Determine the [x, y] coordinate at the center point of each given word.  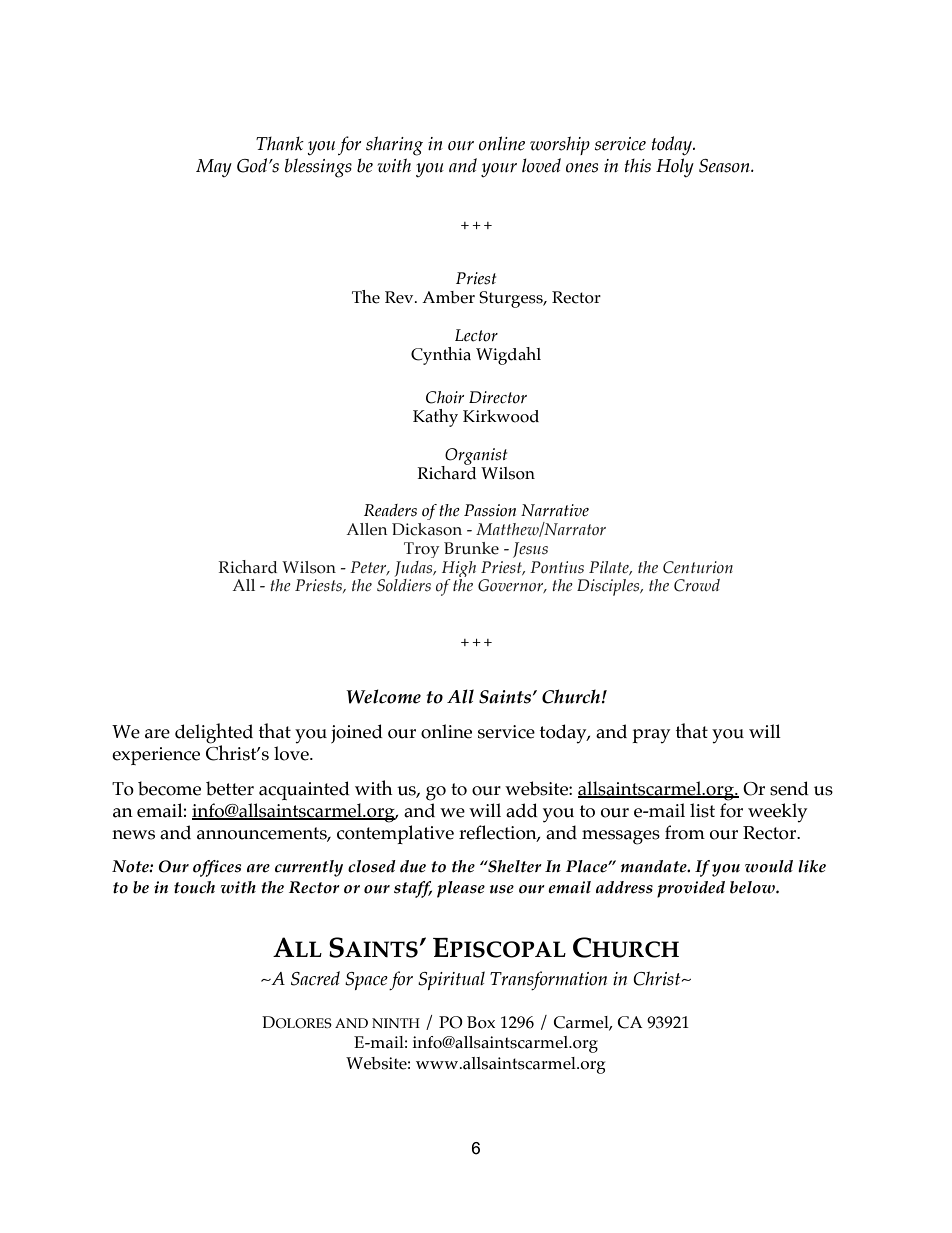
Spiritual [451, 980]
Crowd [697, 585]
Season [725, 166]
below [753, 887]
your [499, 170]
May [214, 168]
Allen [366, 529]
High [459, 570]
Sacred [315, 978]
